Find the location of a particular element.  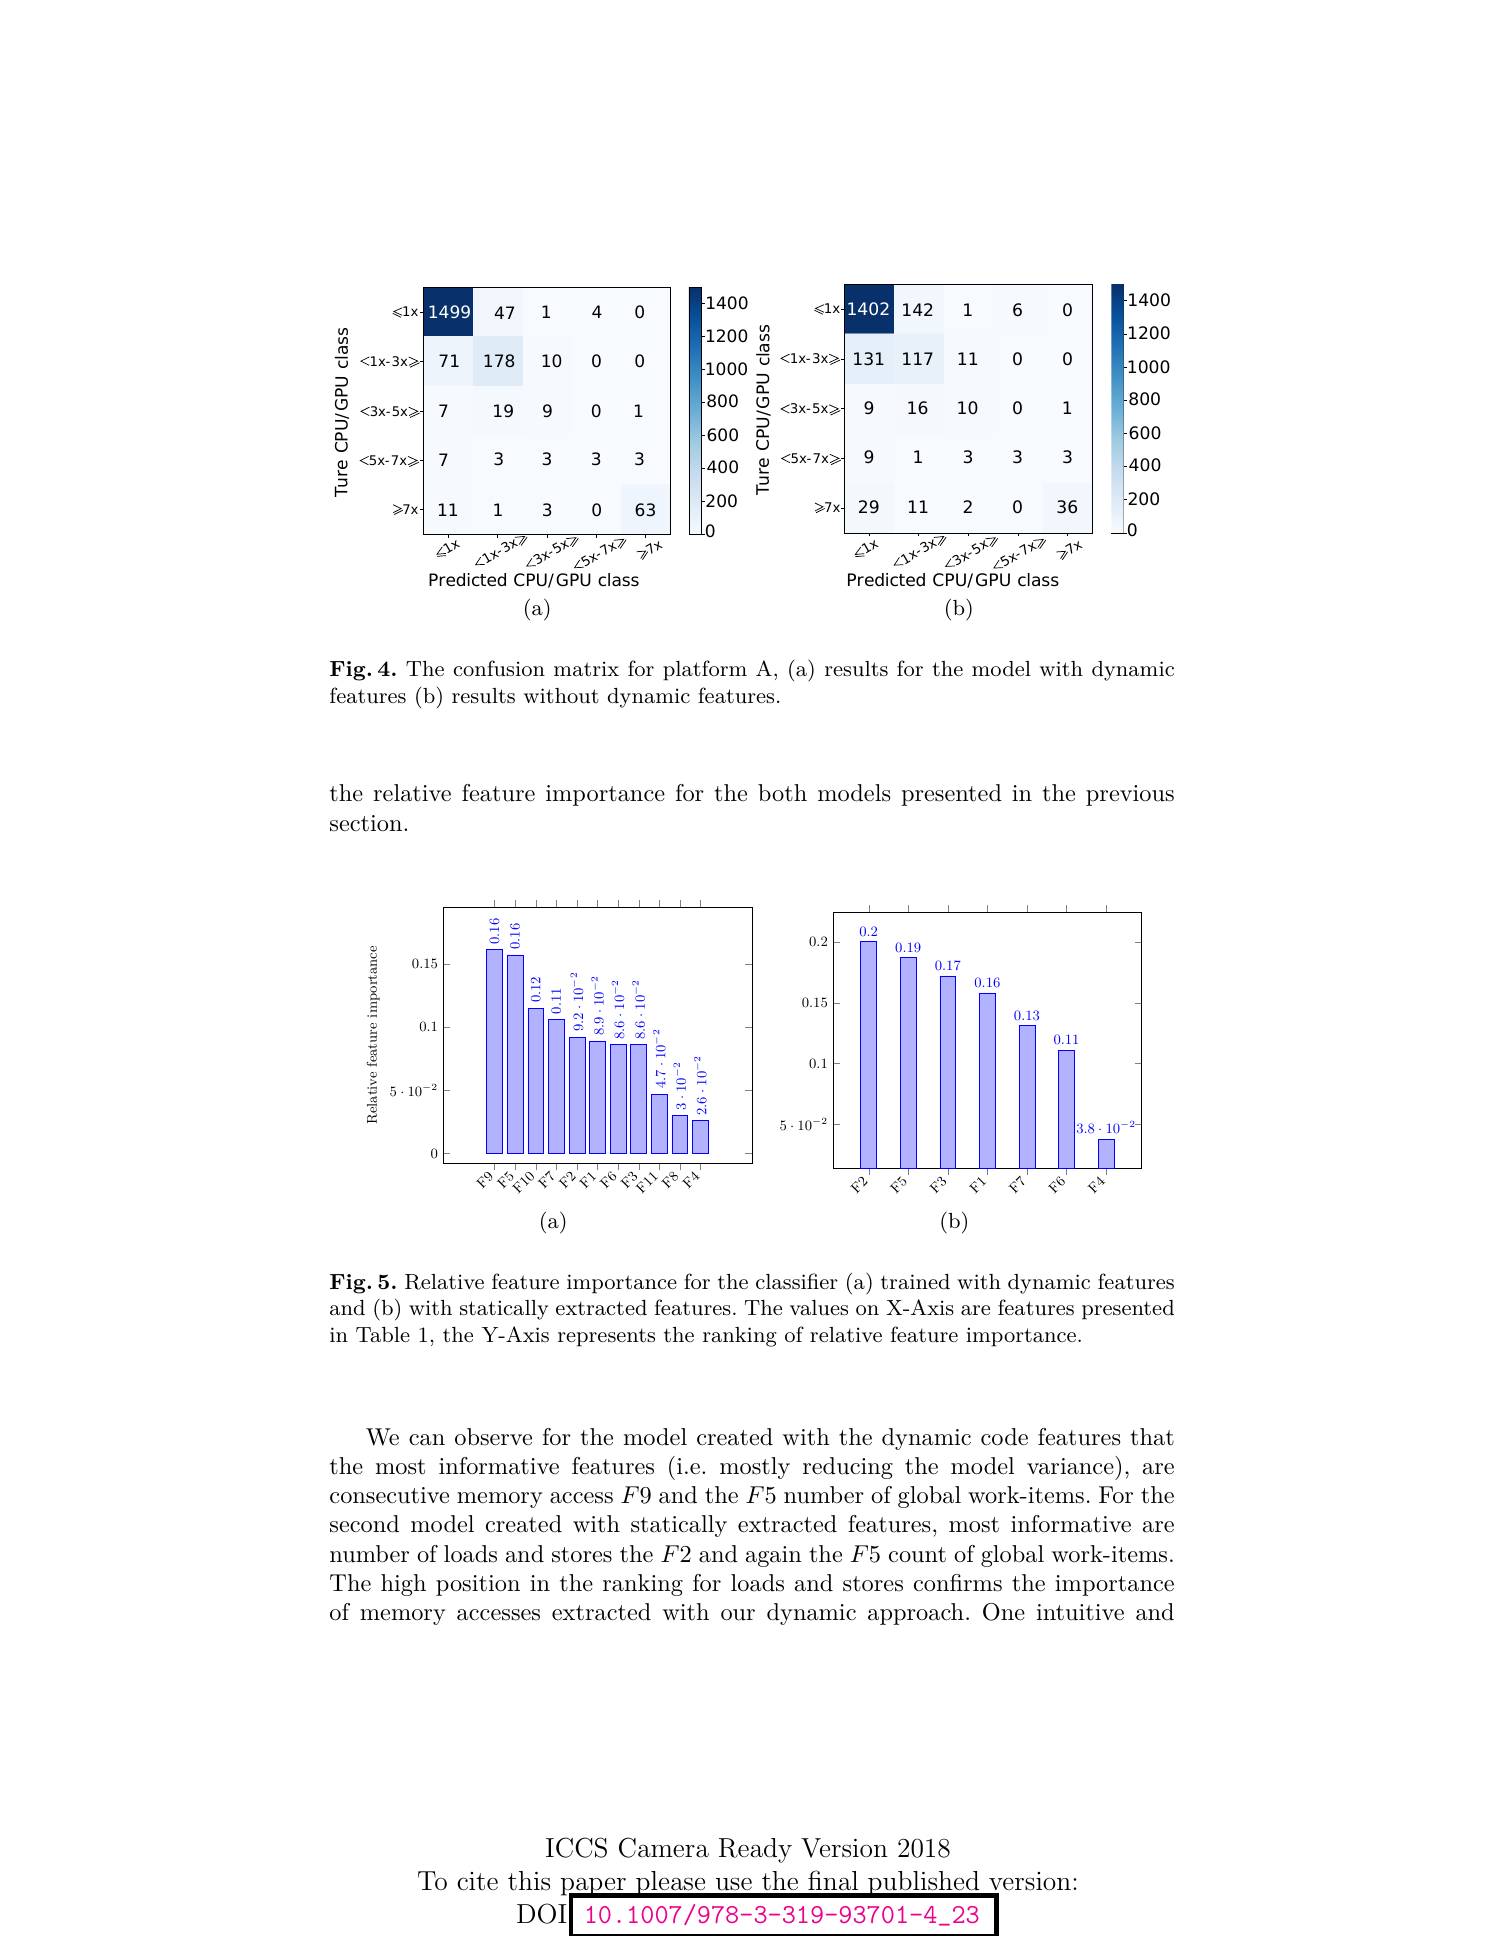

Ready is located at coordinates (755, 1850).
